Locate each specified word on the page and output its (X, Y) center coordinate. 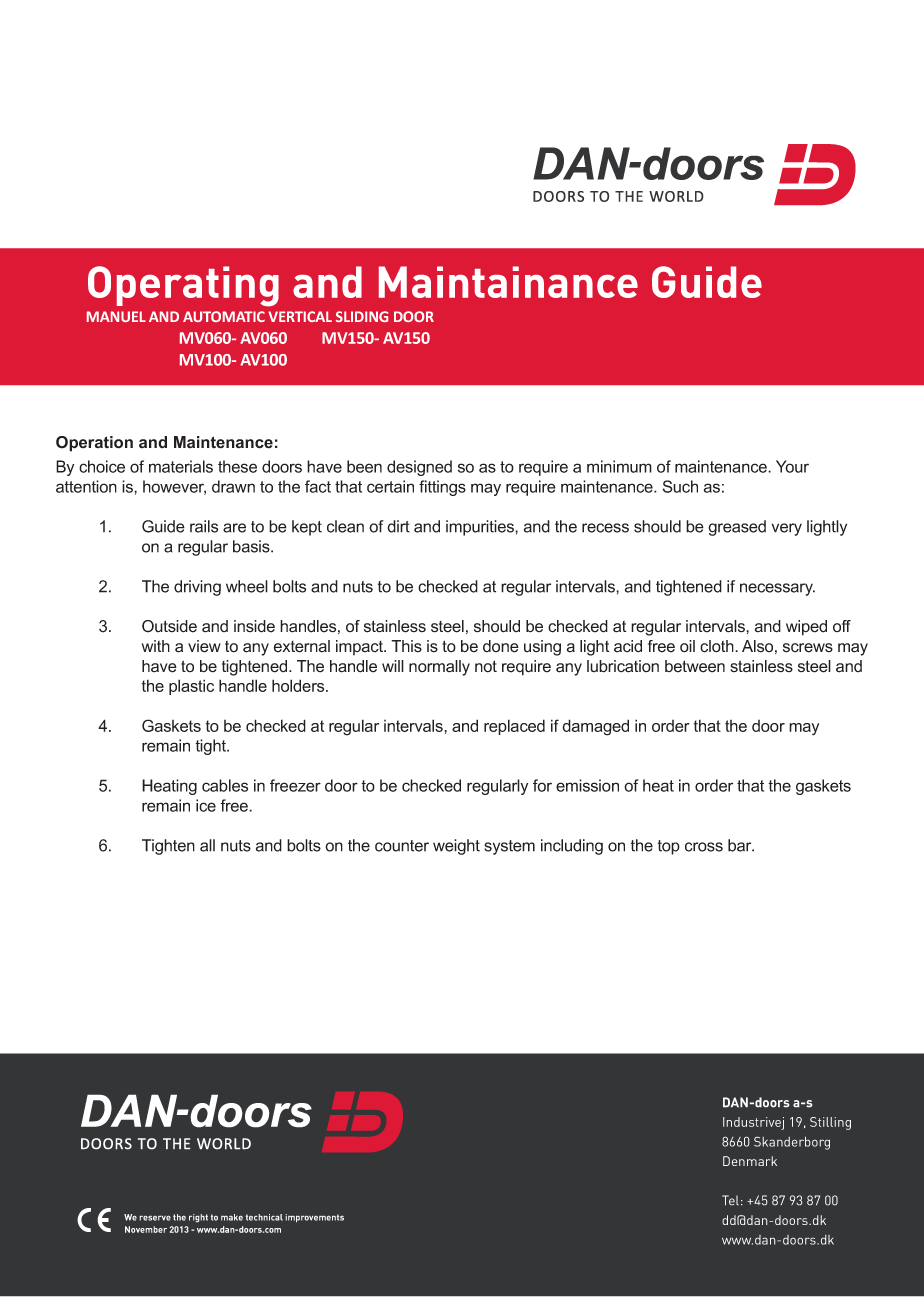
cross (704, 847)
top (669, 847)
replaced (514, 727)
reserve (155, 1218)
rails (204, 526)
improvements (314, 1218)
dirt (398, 526)
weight (456, 847)
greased (737, 528)
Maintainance (508, 282)
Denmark (750, 1161)
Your (792, 466)
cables (225, 785)
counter (402, 846)
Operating (183, 286)
